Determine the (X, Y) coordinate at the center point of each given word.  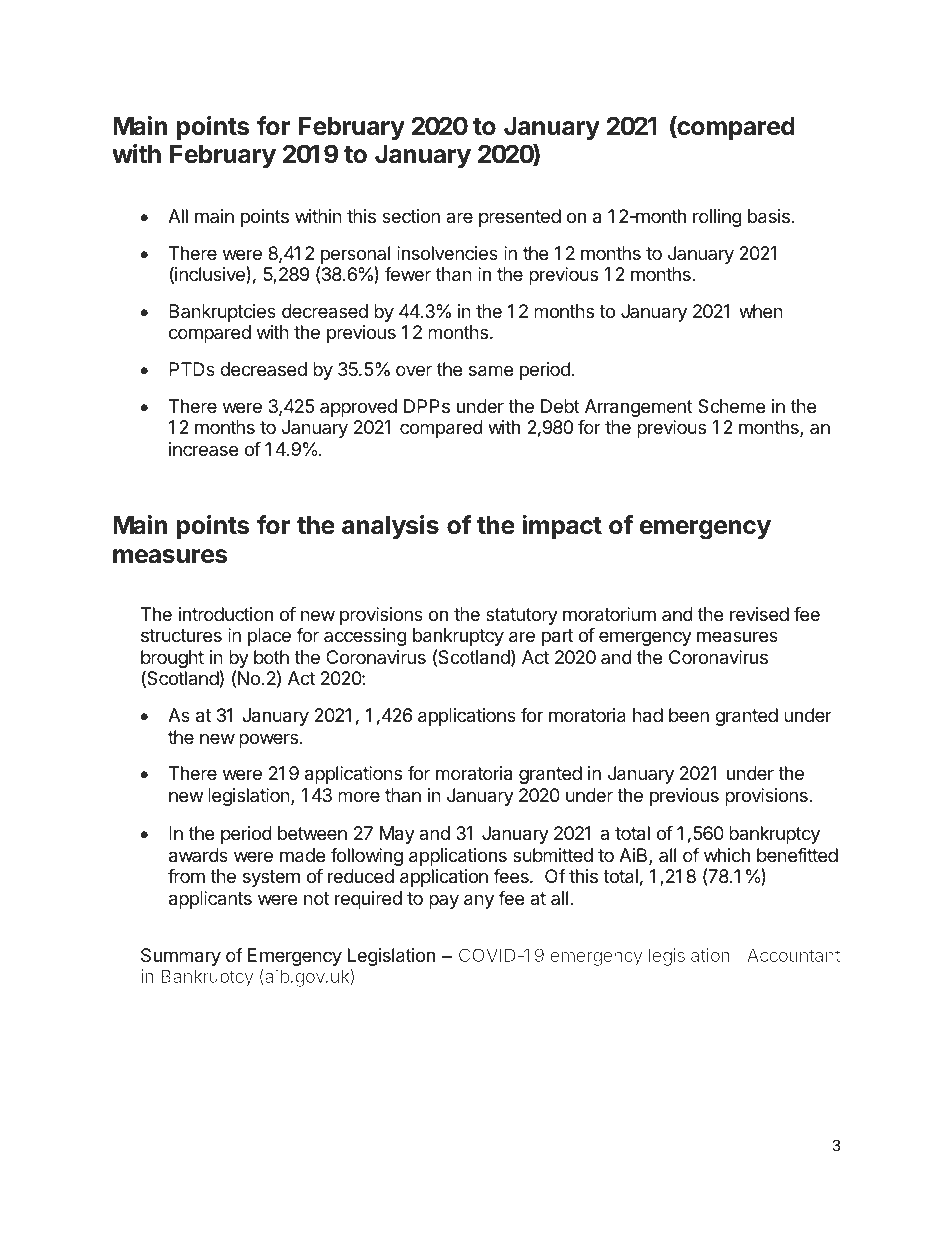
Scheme (731, 406)
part (557, 637)
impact (562, 527)
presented (520, 218)
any (479, 901)
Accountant (793, 955)
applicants (210, 900)
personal (355, 255)
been (689, 715)
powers (268, 740)
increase (203, 449)
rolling (717, 218)
